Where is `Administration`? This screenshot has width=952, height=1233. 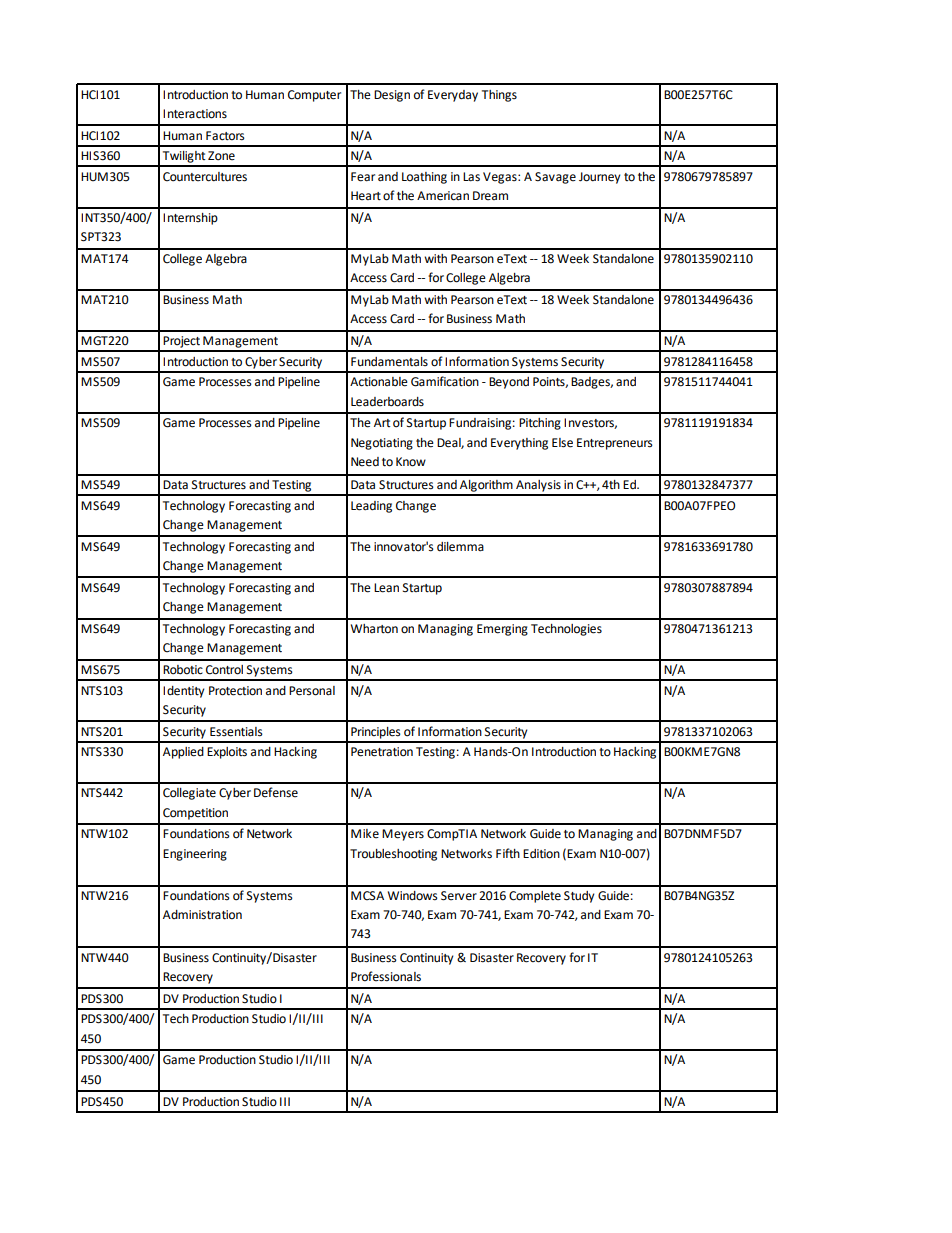
Administration is located at coordinates (202, 915).
